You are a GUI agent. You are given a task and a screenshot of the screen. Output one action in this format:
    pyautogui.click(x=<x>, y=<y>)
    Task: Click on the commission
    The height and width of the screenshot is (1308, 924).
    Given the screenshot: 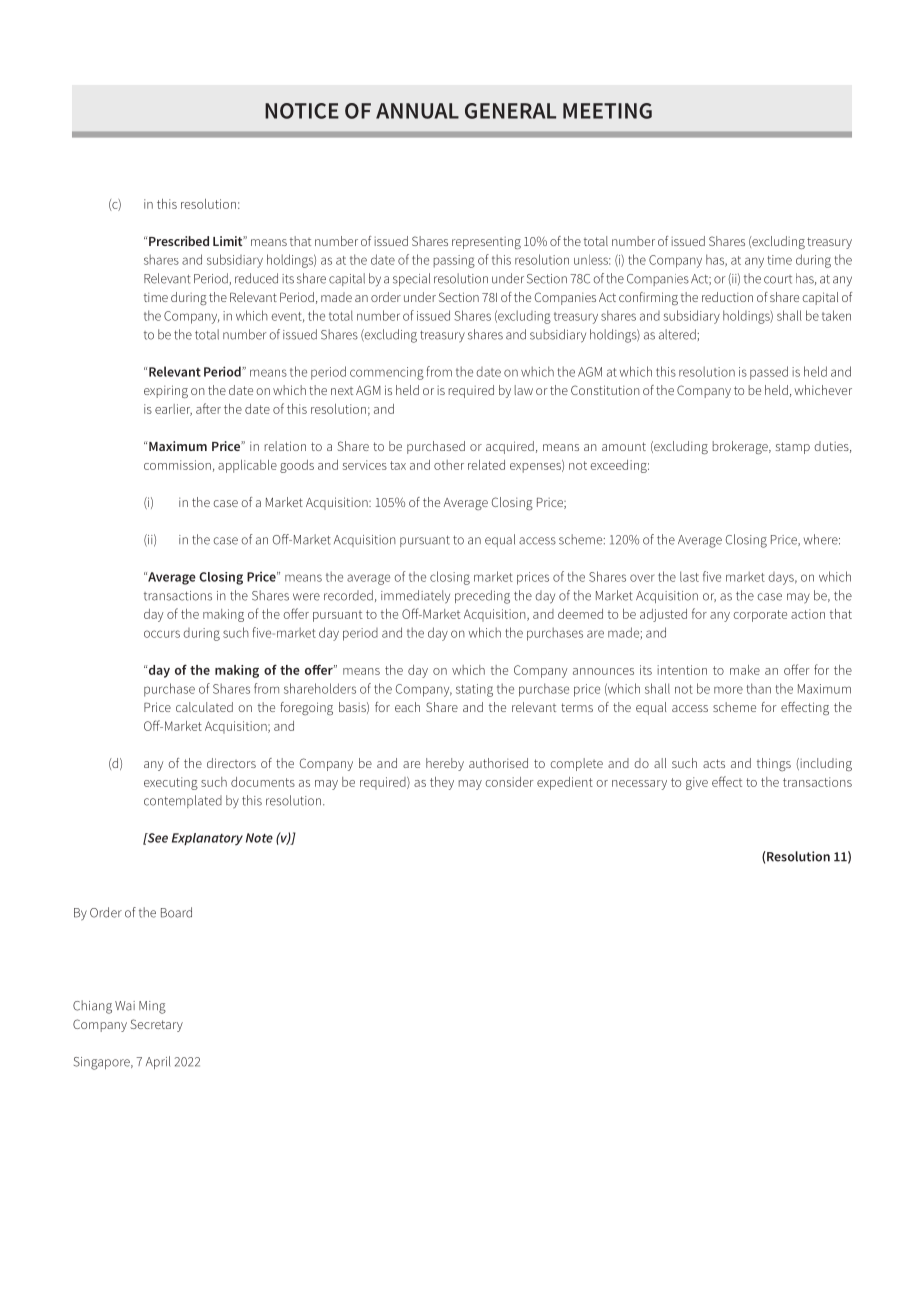 What is the action you would take?
    pyautogui.click(x=177, y=465)
